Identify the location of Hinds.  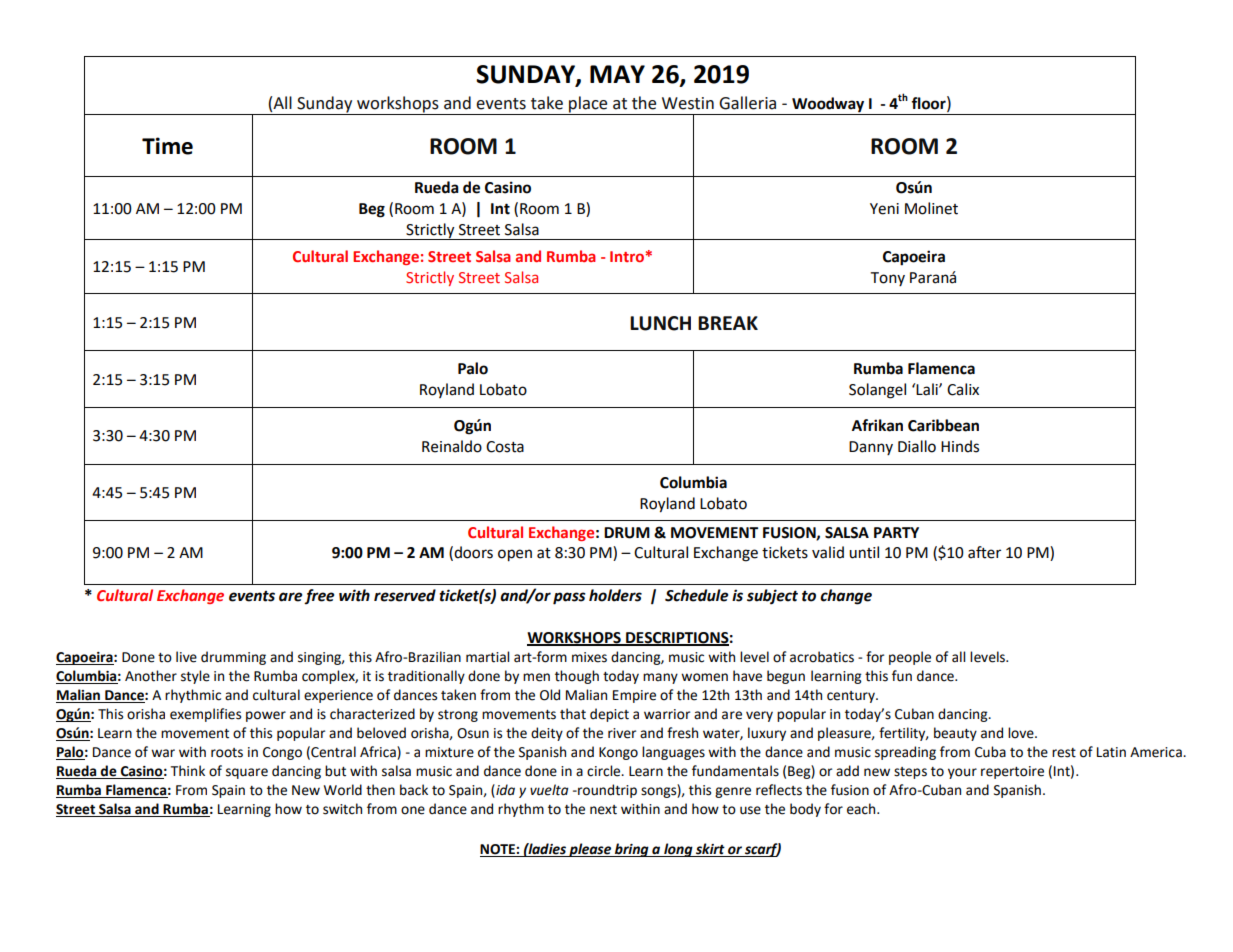
(960, 446).
